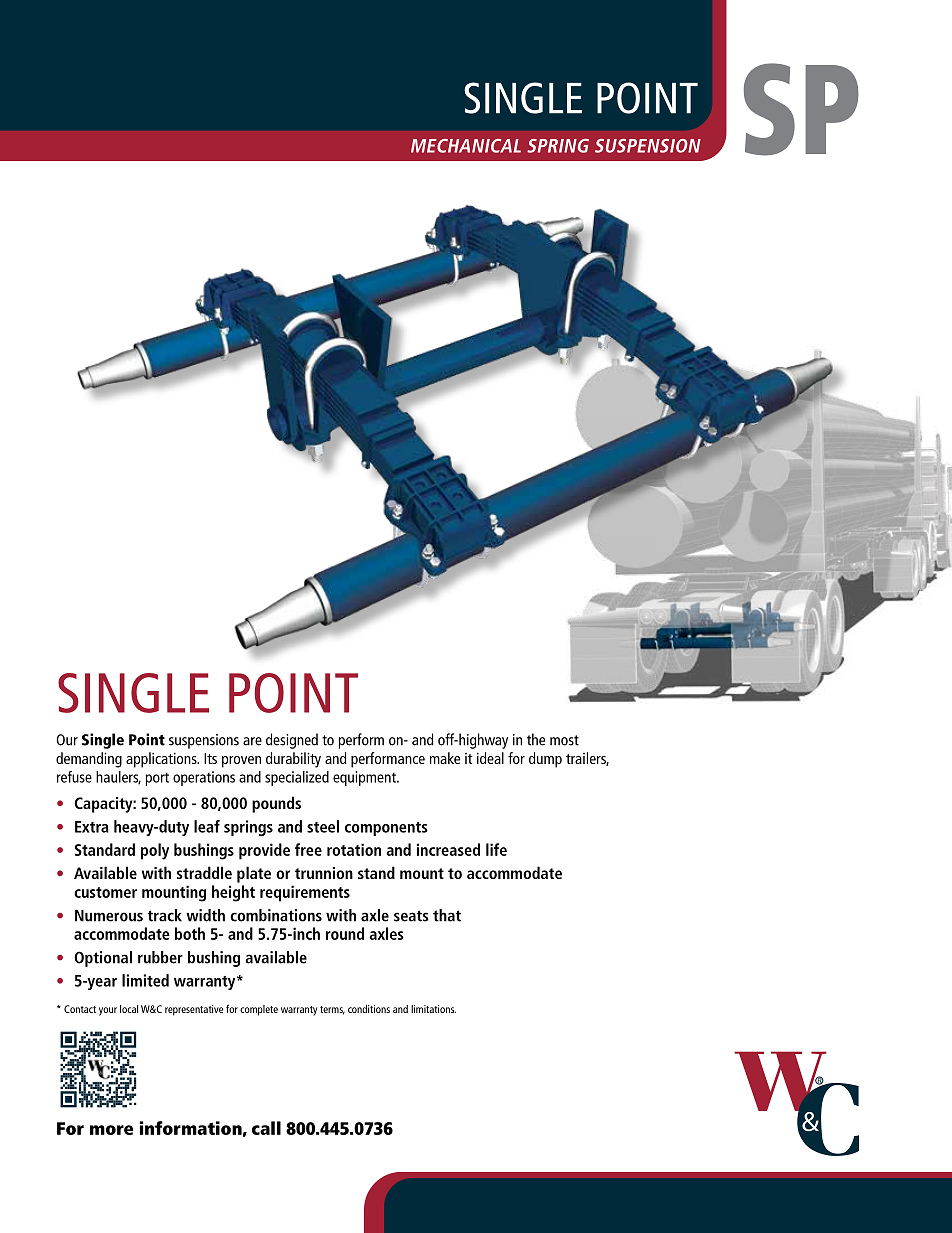 The image size is (952, 1233). Describe the element at coordinates (332, 1010) in the screenshot. I see `terms` at that location.
